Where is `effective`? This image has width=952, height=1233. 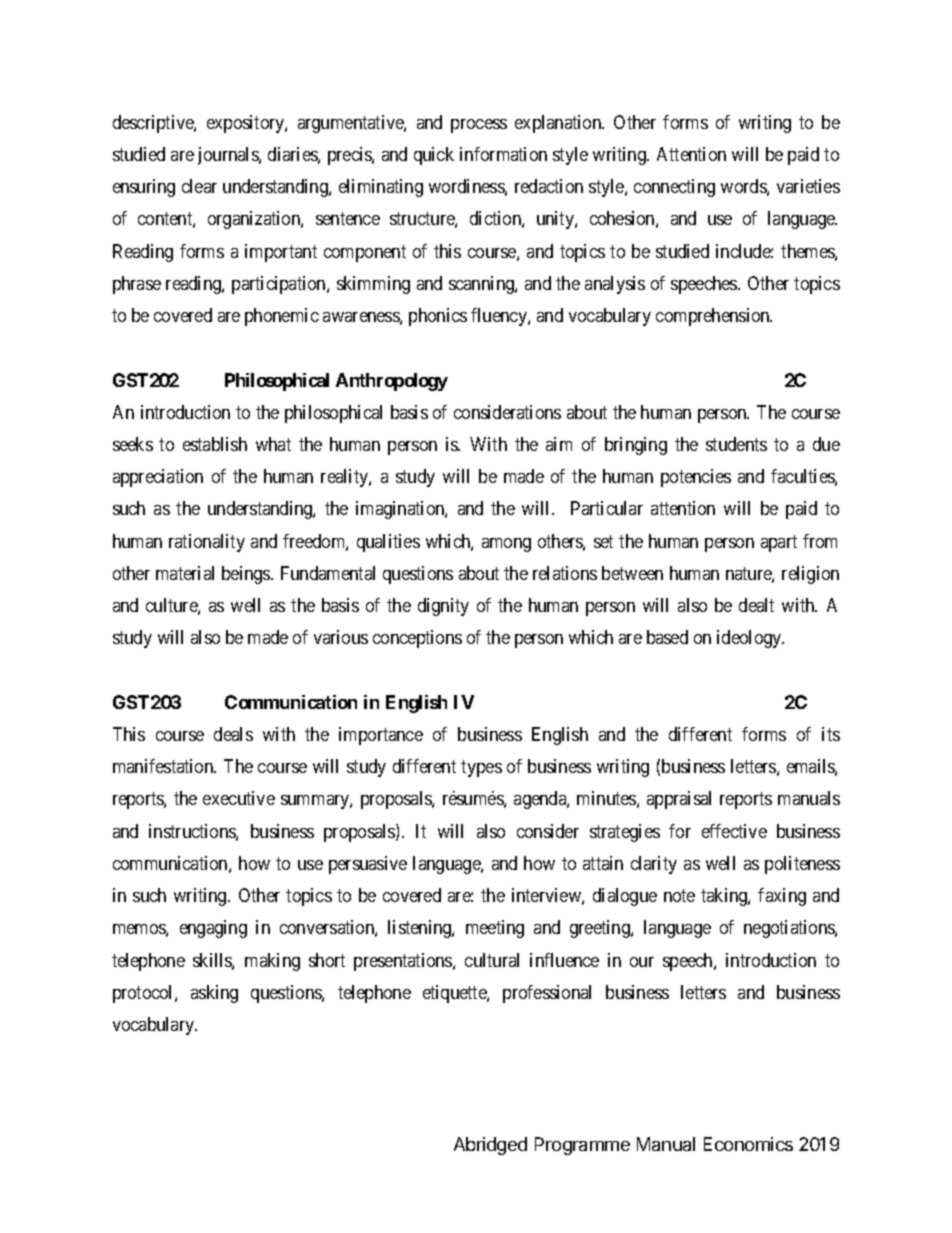 effective is located at coordinates (734, 831).
